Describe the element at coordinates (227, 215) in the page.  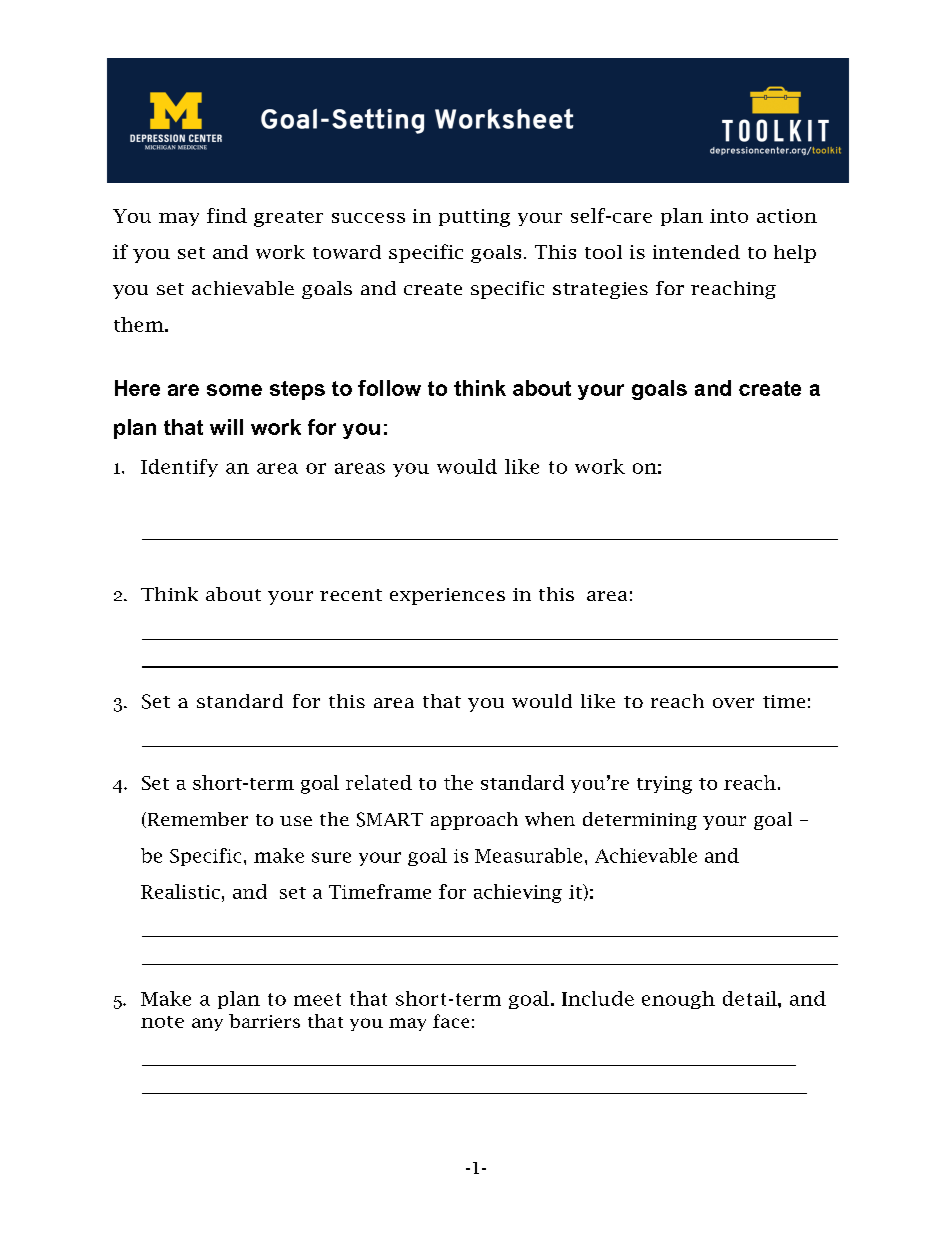
I see `find` at that location.
